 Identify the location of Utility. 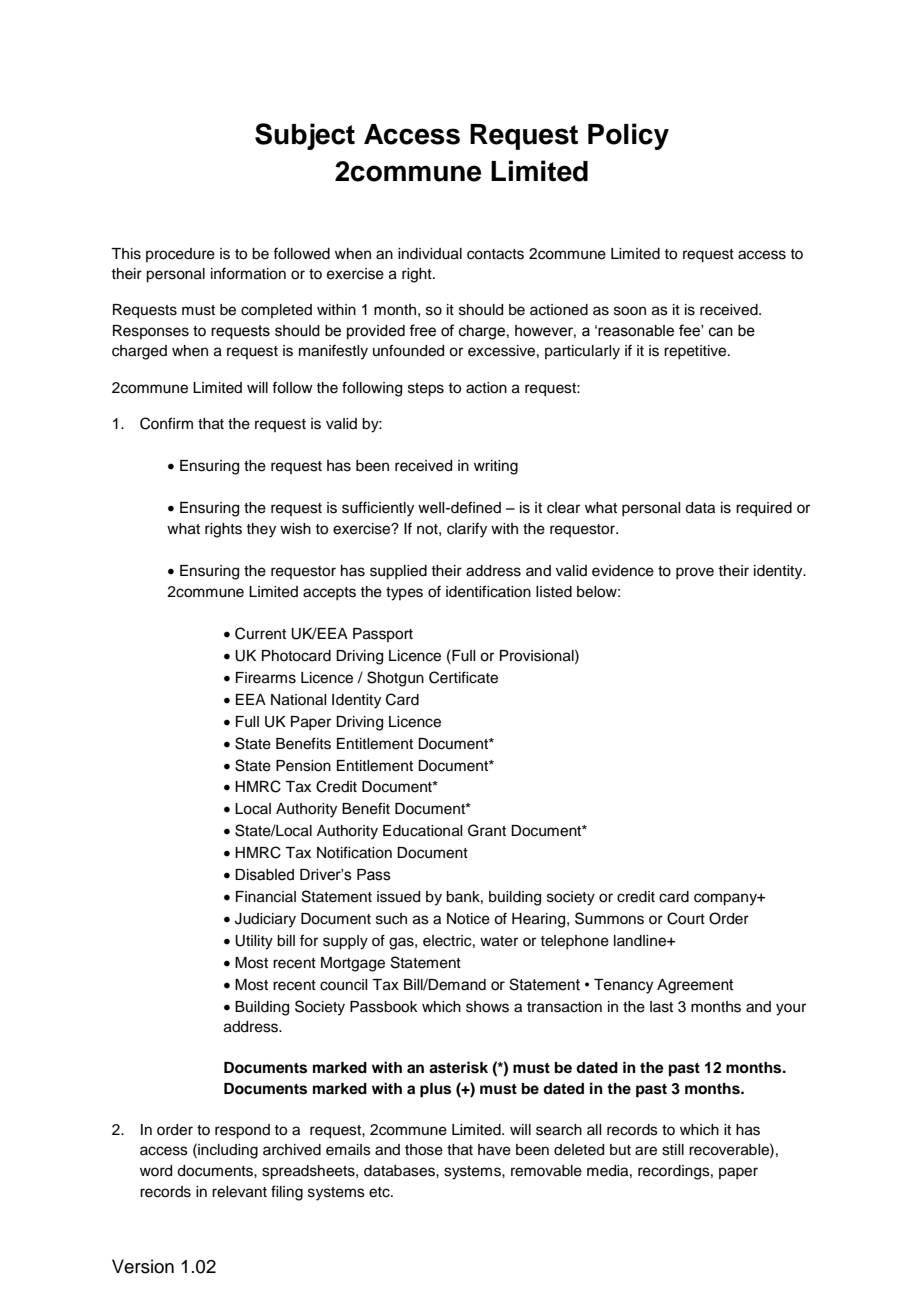
(254, 942).
